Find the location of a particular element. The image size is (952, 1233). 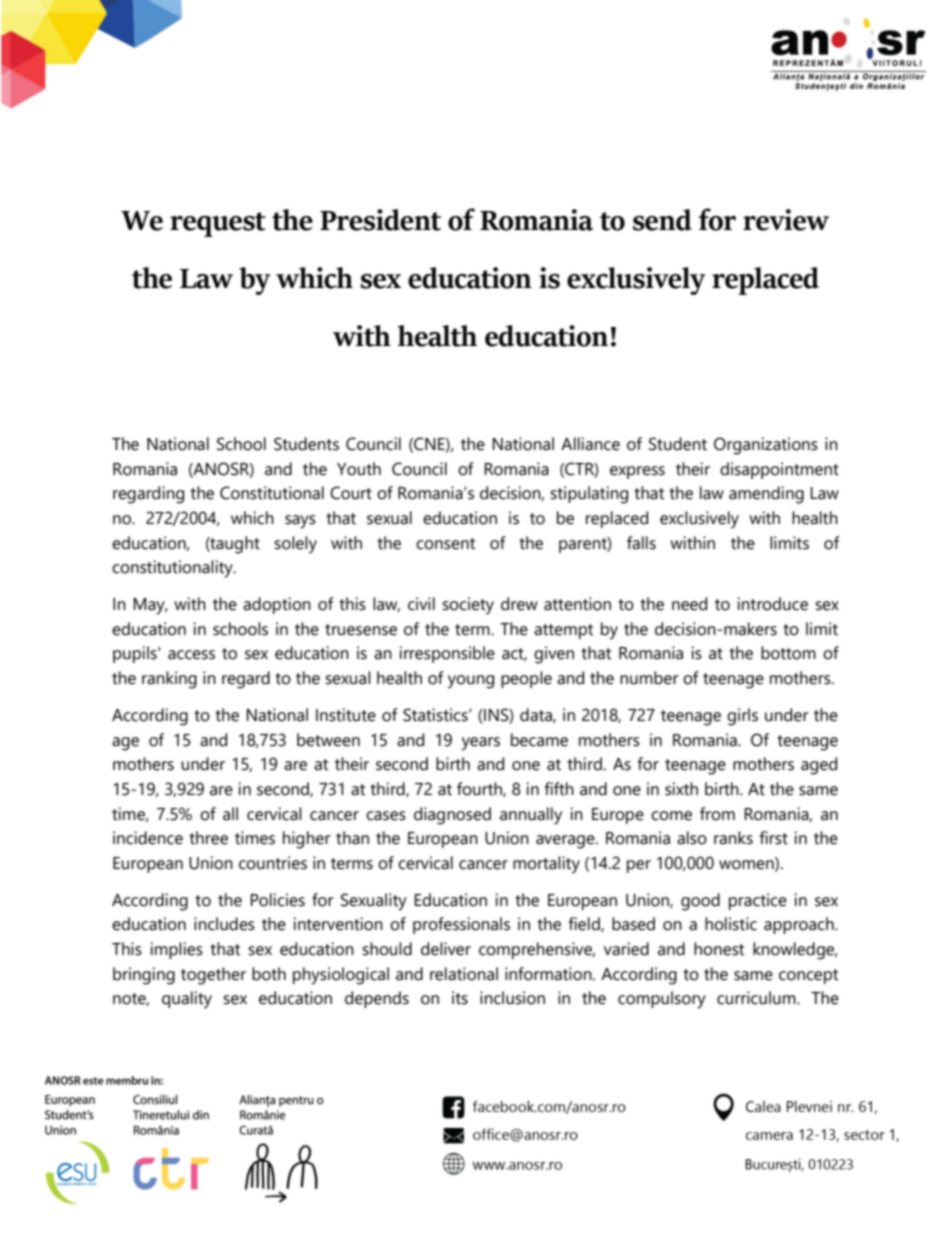

President is located at coordinates (380, 220).
